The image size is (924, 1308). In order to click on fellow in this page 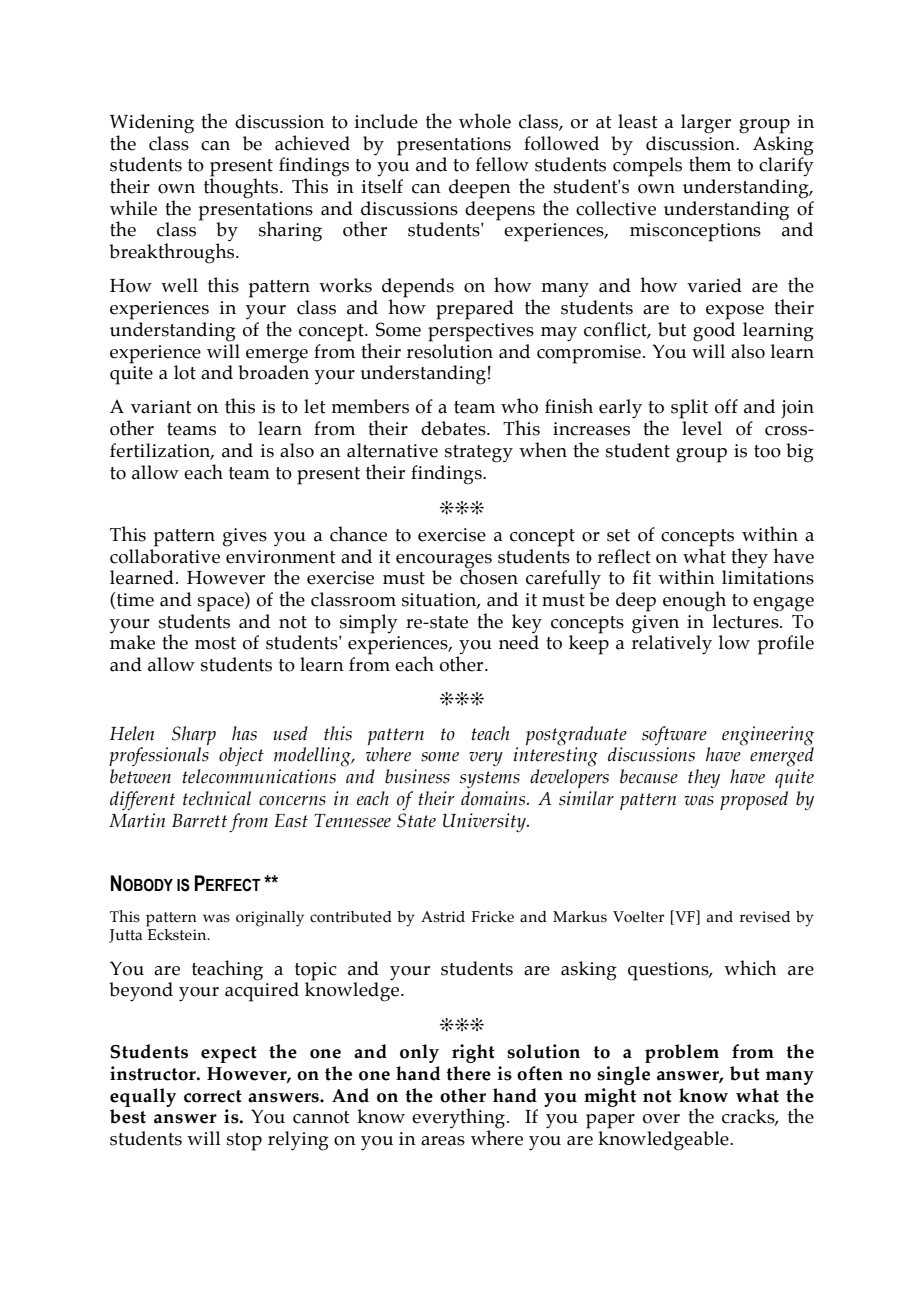, I will do `click(502, 164)`.
